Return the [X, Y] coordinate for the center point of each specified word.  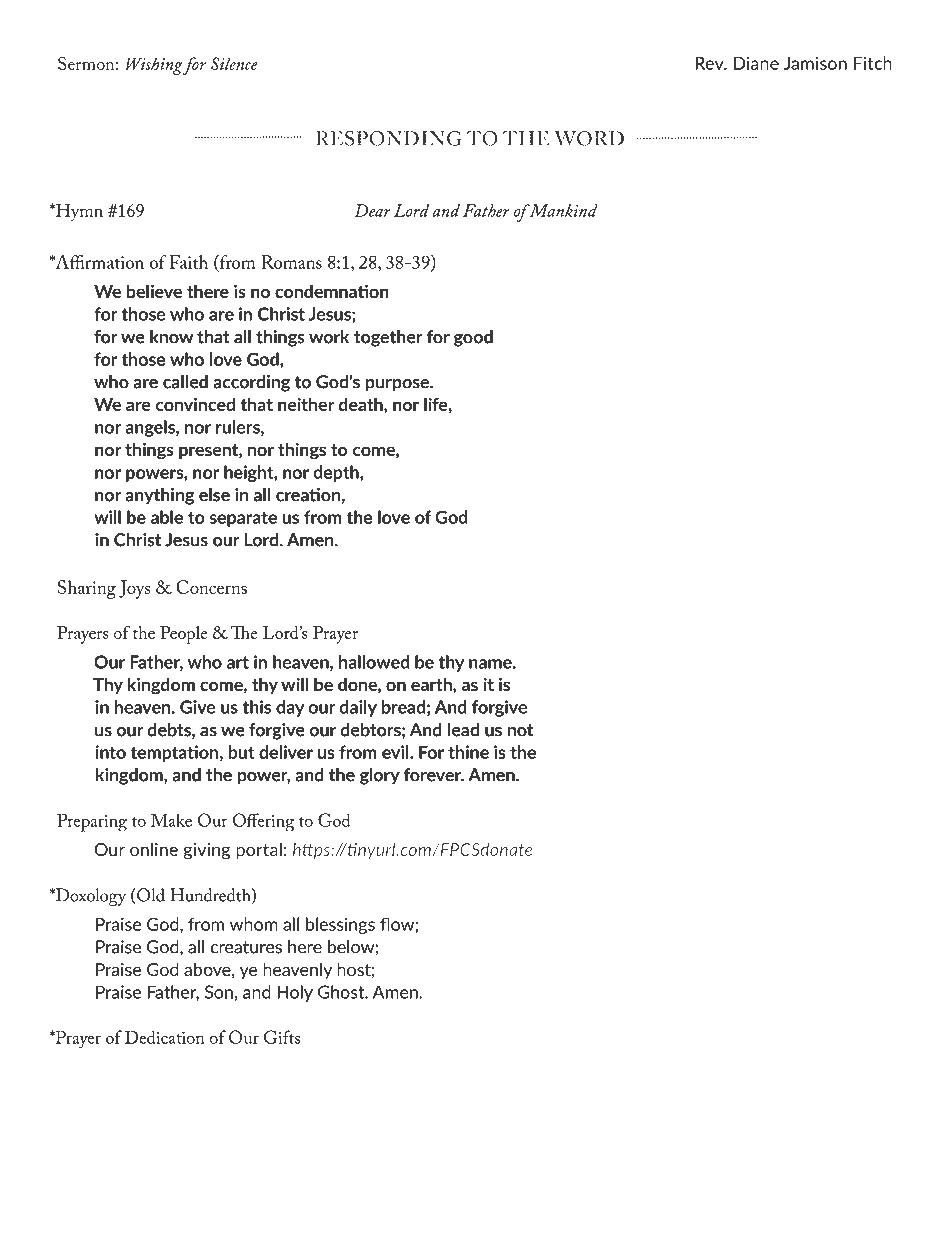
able [167, 517]
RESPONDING [389, 138]
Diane [756, 63]
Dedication [165, 1037]
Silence [234, 63]
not [520, 730]
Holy [295, 993]
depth [337, 473]
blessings [340, 925]
